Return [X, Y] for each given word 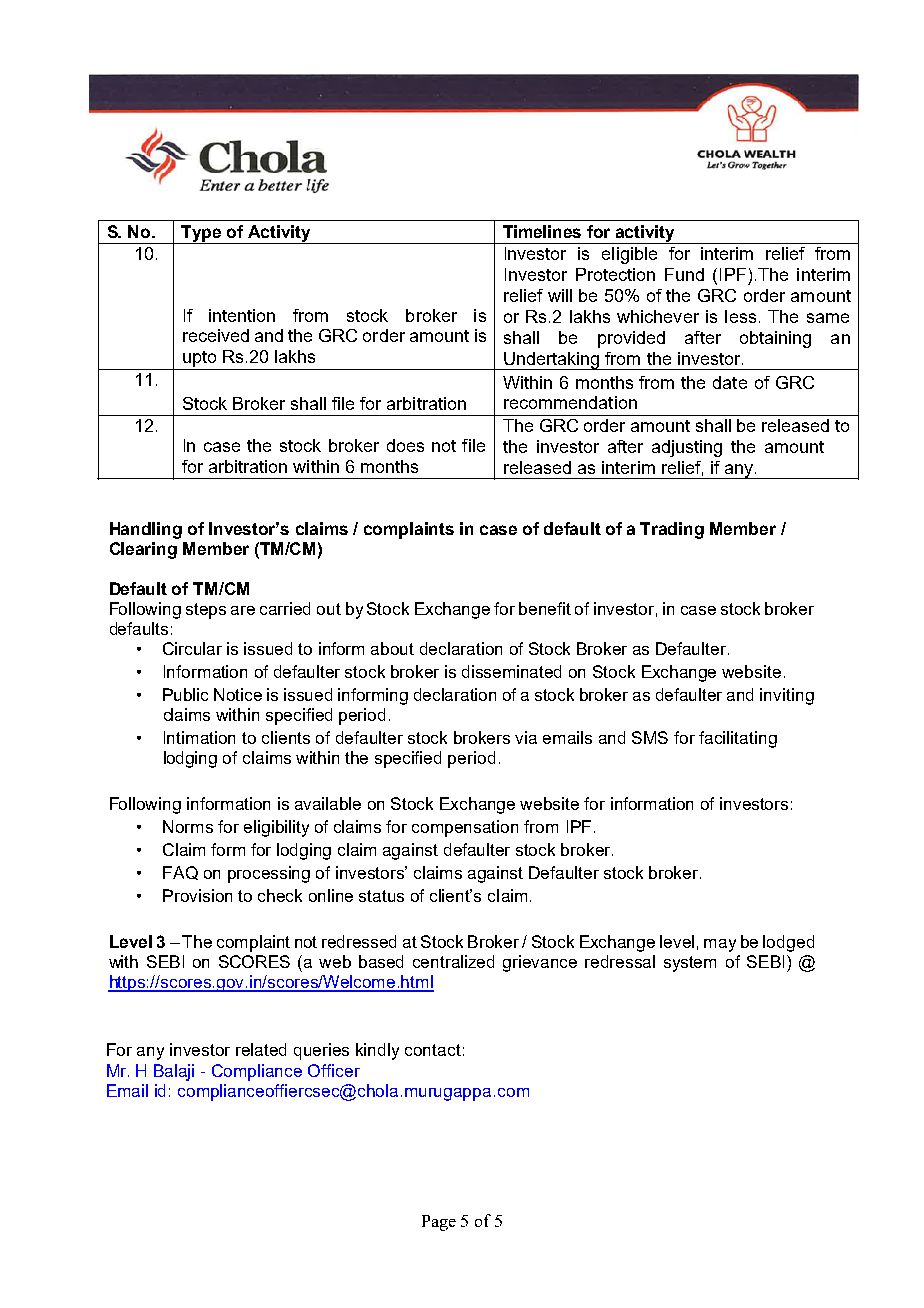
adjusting [687, 448]
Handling [146, 530]
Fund [684, 274]
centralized [453, 961]
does [405, 445]
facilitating [738, 739]
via [526, 737]
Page [439, 1223]
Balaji [174, 1072]
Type [201, 234]
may [720, 945]
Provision [197, 895]
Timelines [542, 231]
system [690, 964]
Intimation [199, 737]
